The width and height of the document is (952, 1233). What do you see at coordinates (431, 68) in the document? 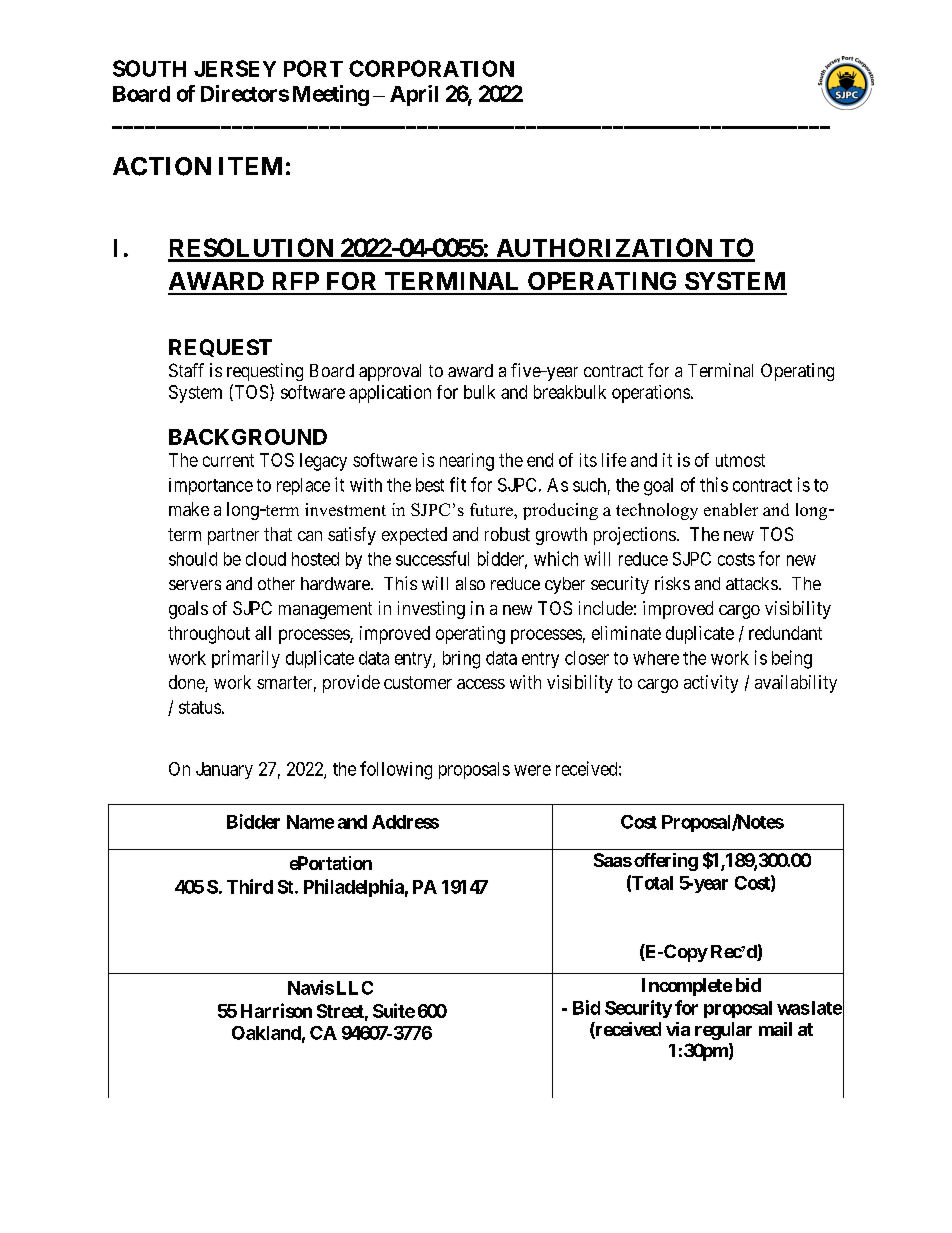
I see `CORPORATION` at bounding box center [431, 68].
